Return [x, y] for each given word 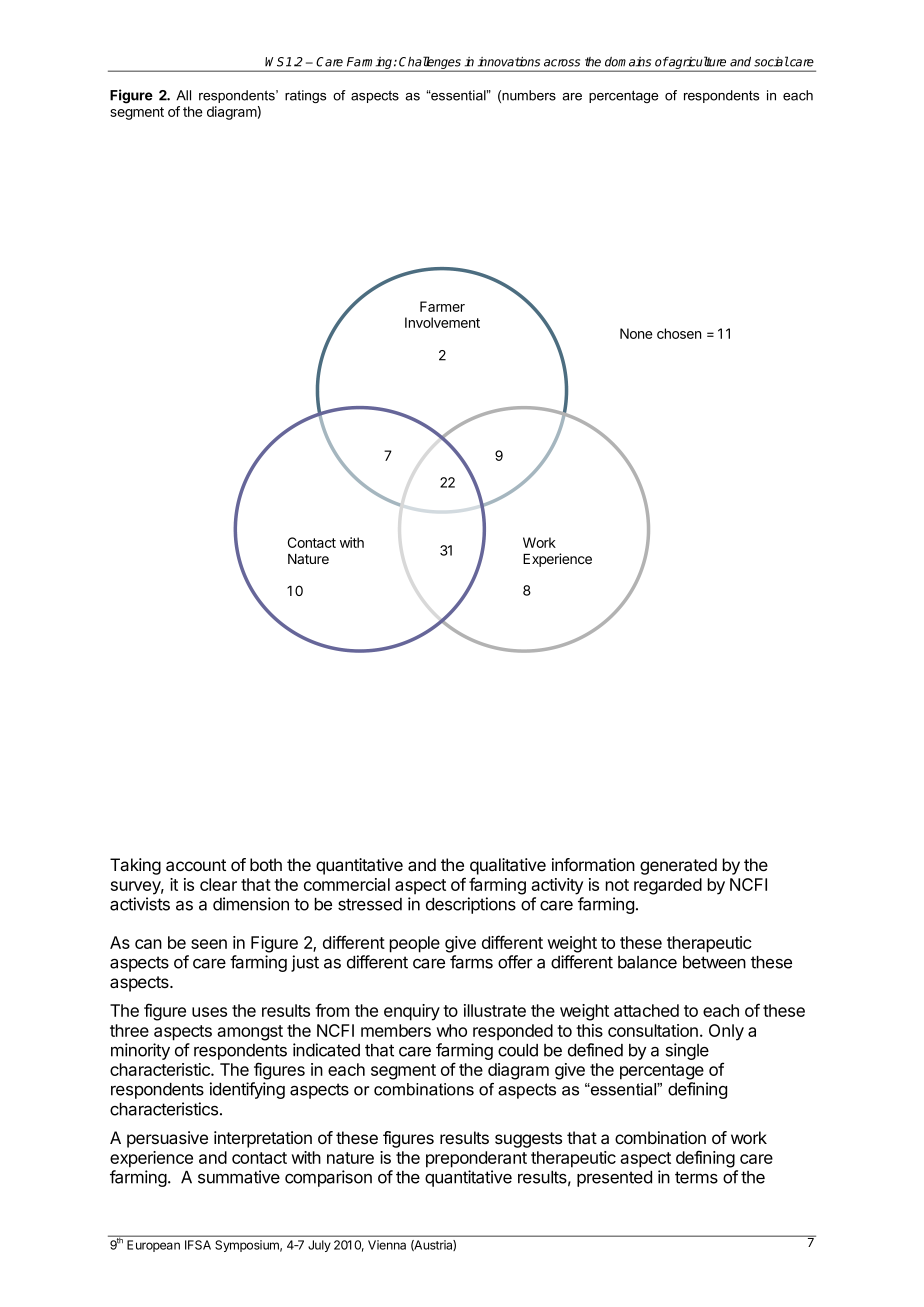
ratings [305, 96]
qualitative [508, 866]
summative [239, 1177]
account [196, 865]
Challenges [431, 64]
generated [678, 866]
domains [628, 62]
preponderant [476, 1159]
